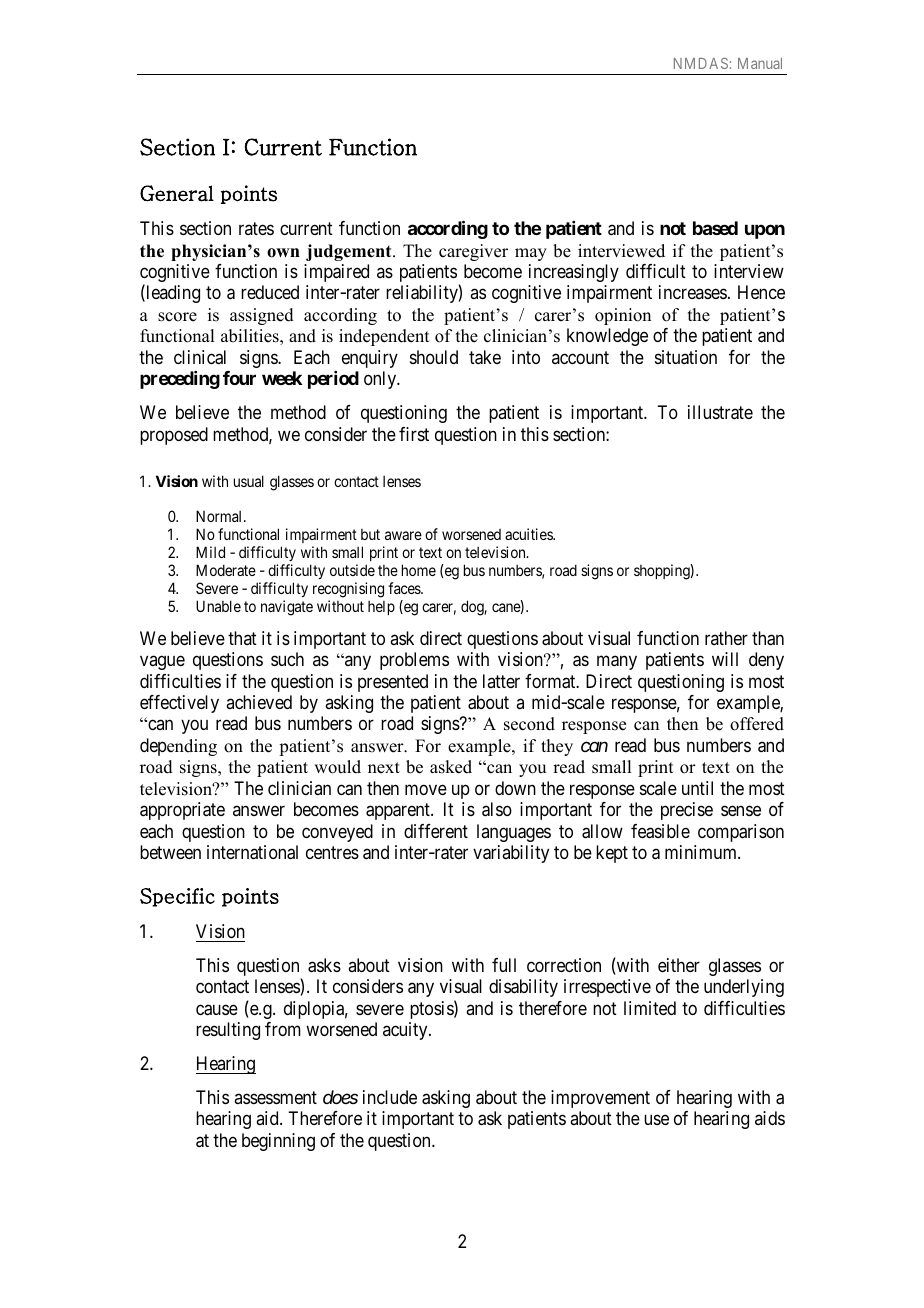 The height and width of the page is (1308, 924). What do you see at coordinates (760, 63) in the page?
I see `Manual` at bounding box center [760, 63].
